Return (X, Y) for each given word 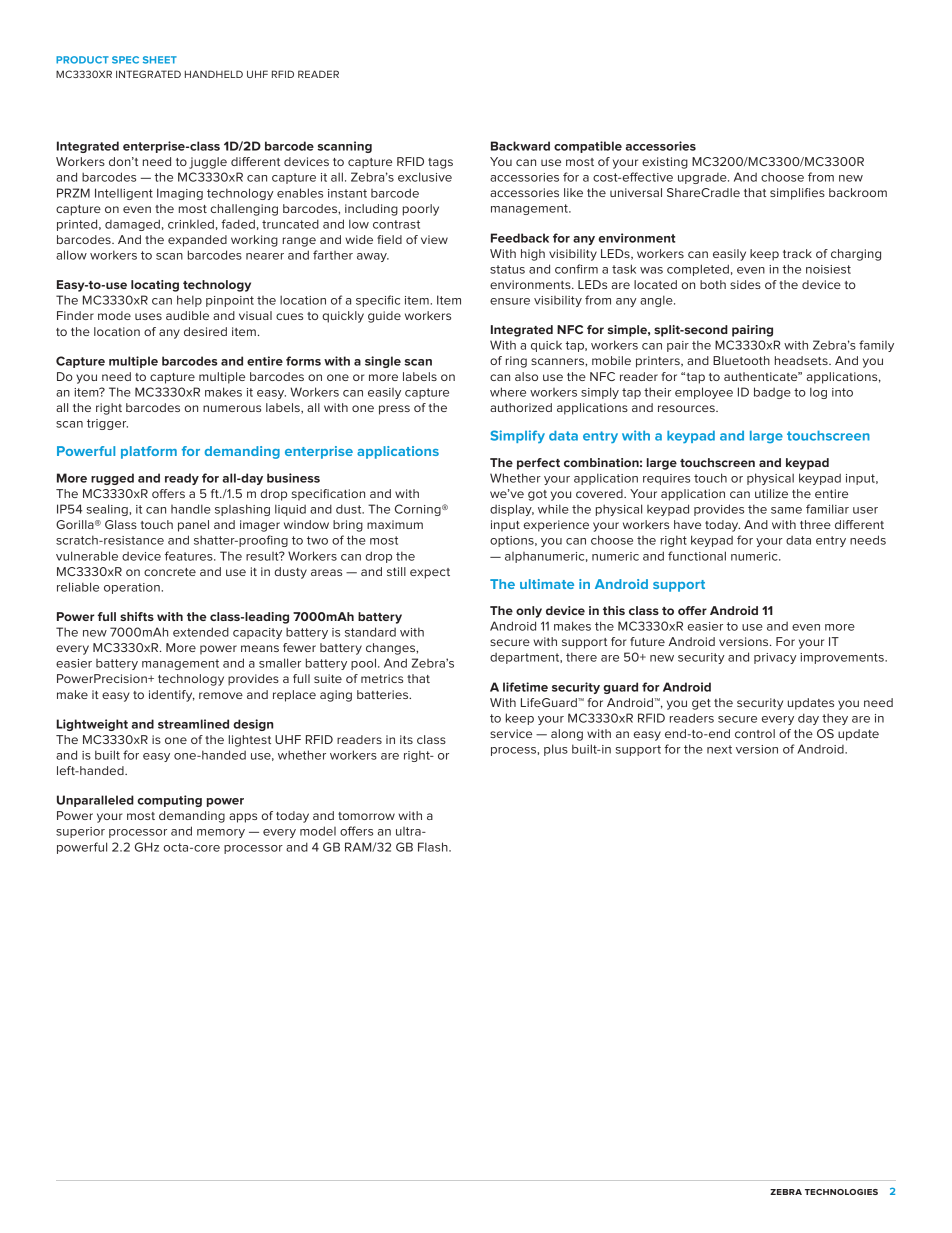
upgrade (703, 178)
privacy (775, 658)
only (529, 612)
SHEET (160, 60)
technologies (841, 1192)
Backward (520, 146)
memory (221, 833)
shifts (137, 616)
